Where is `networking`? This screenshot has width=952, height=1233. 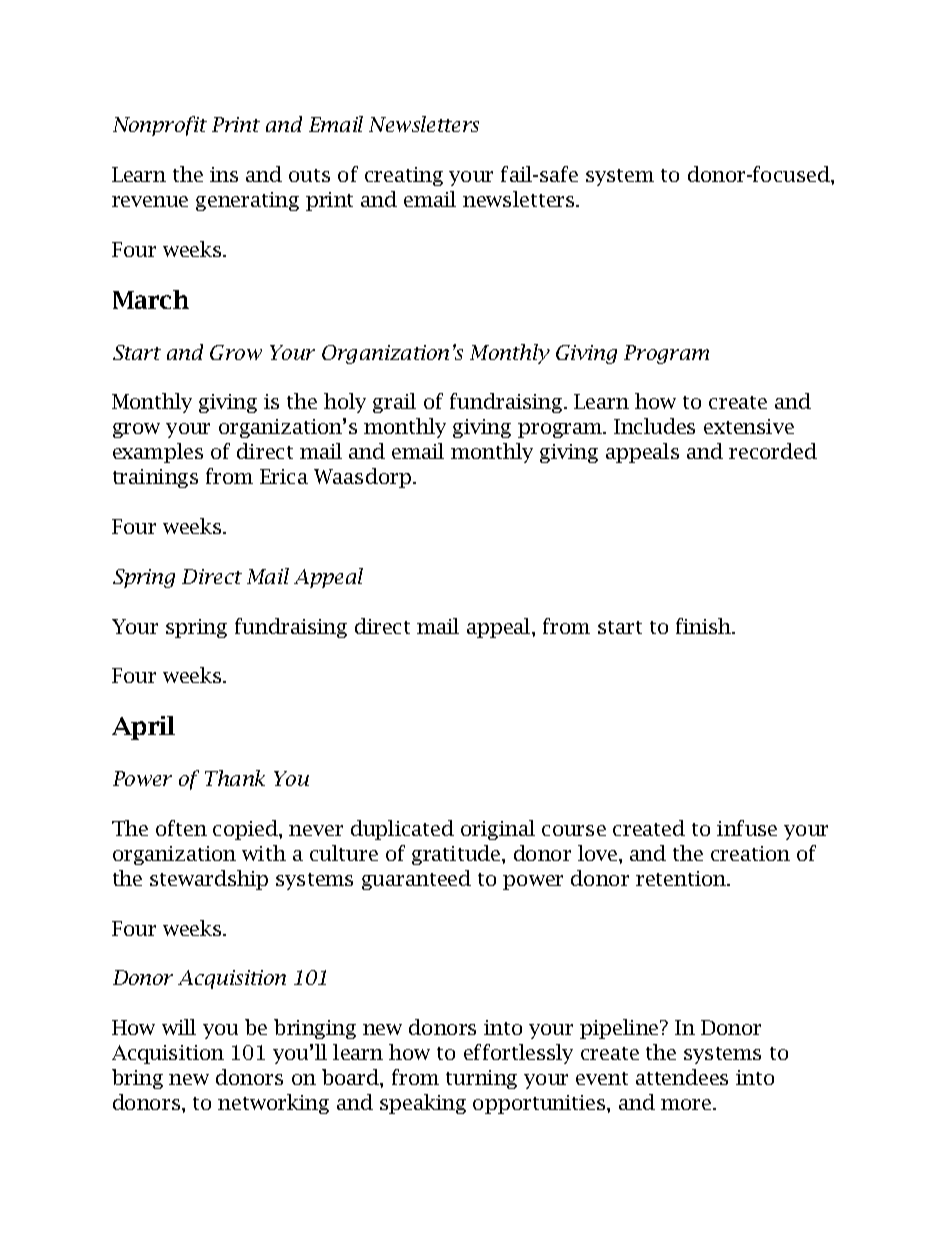 networking is located at coordinates (273, 1104).
